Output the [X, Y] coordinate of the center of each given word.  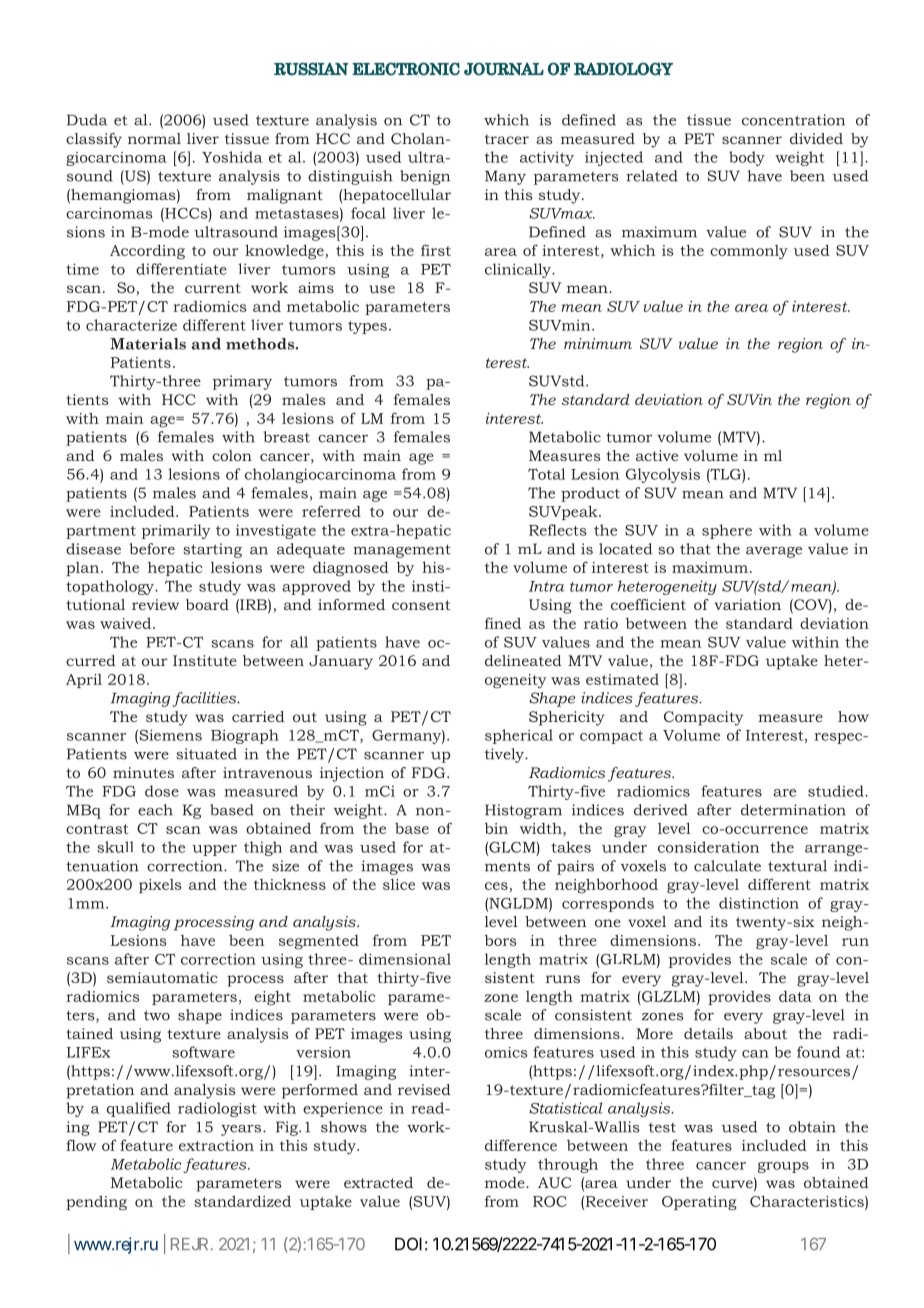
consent [421, 605]
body [747, 158]
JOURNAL [504, 69]
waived [127, 623]
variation [748, 604]
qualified [139, 1109]
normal [154, 138]
